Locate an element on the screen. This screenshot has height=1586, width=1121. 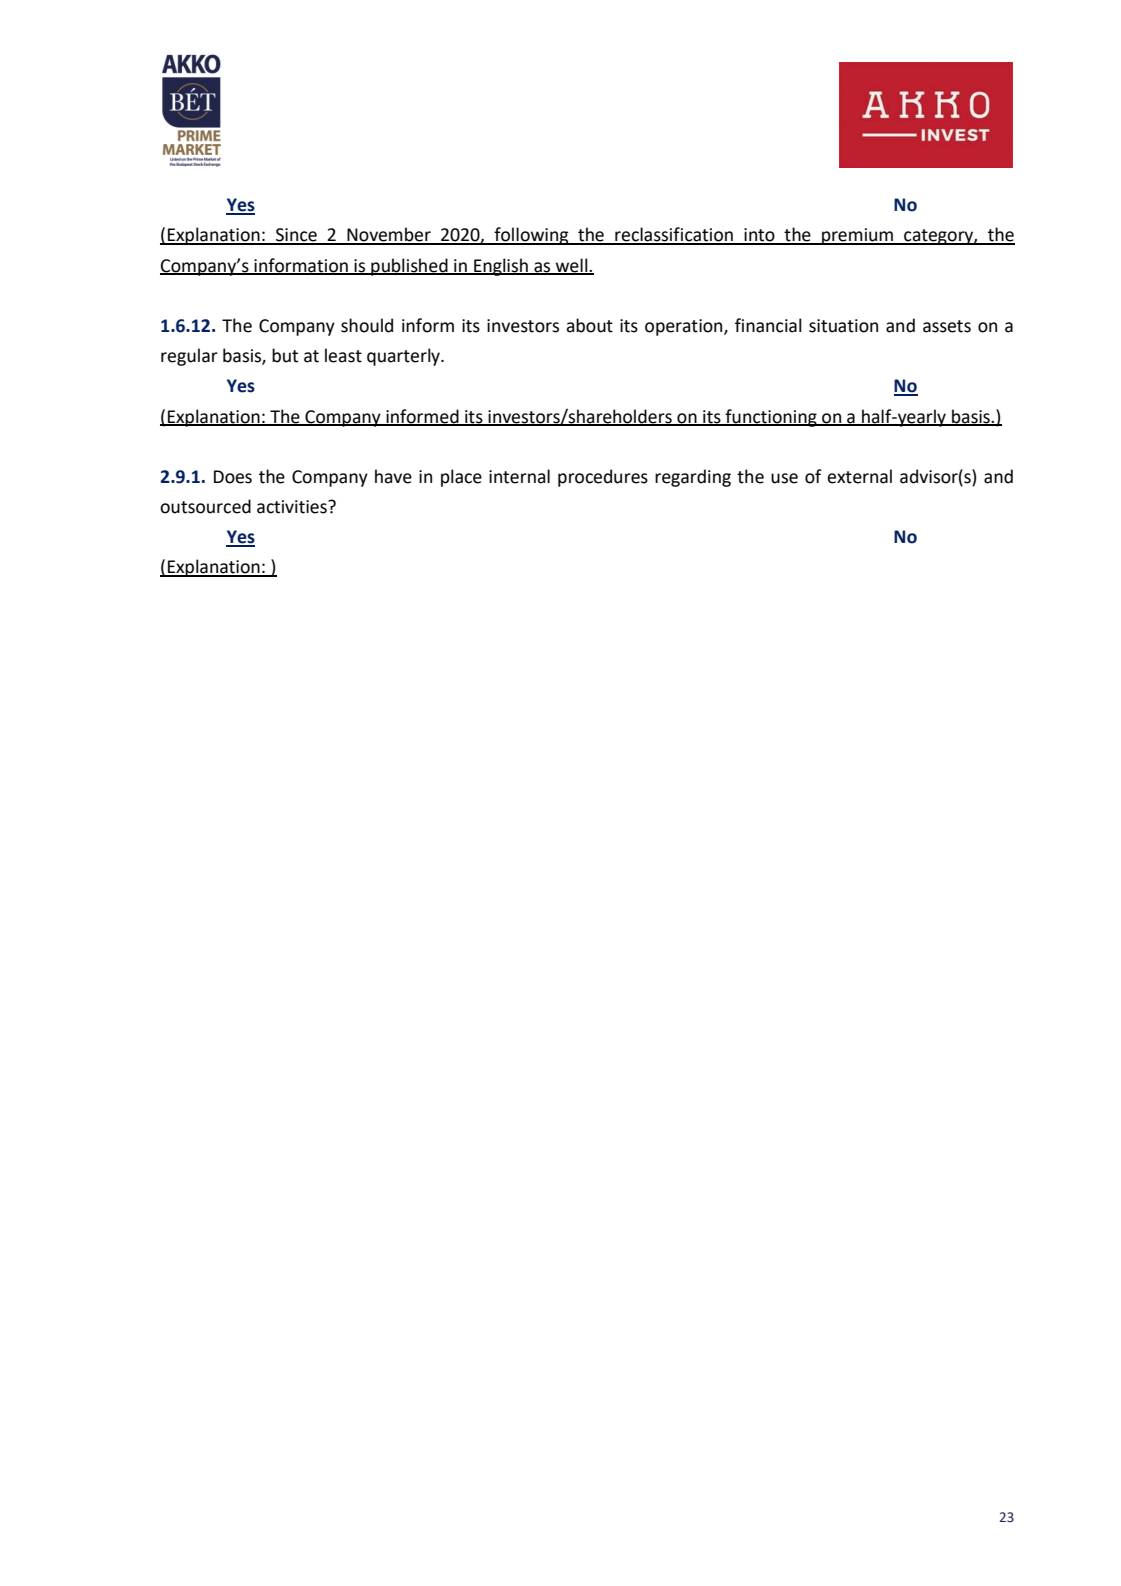
premium is located at coordinates (858, 236).
